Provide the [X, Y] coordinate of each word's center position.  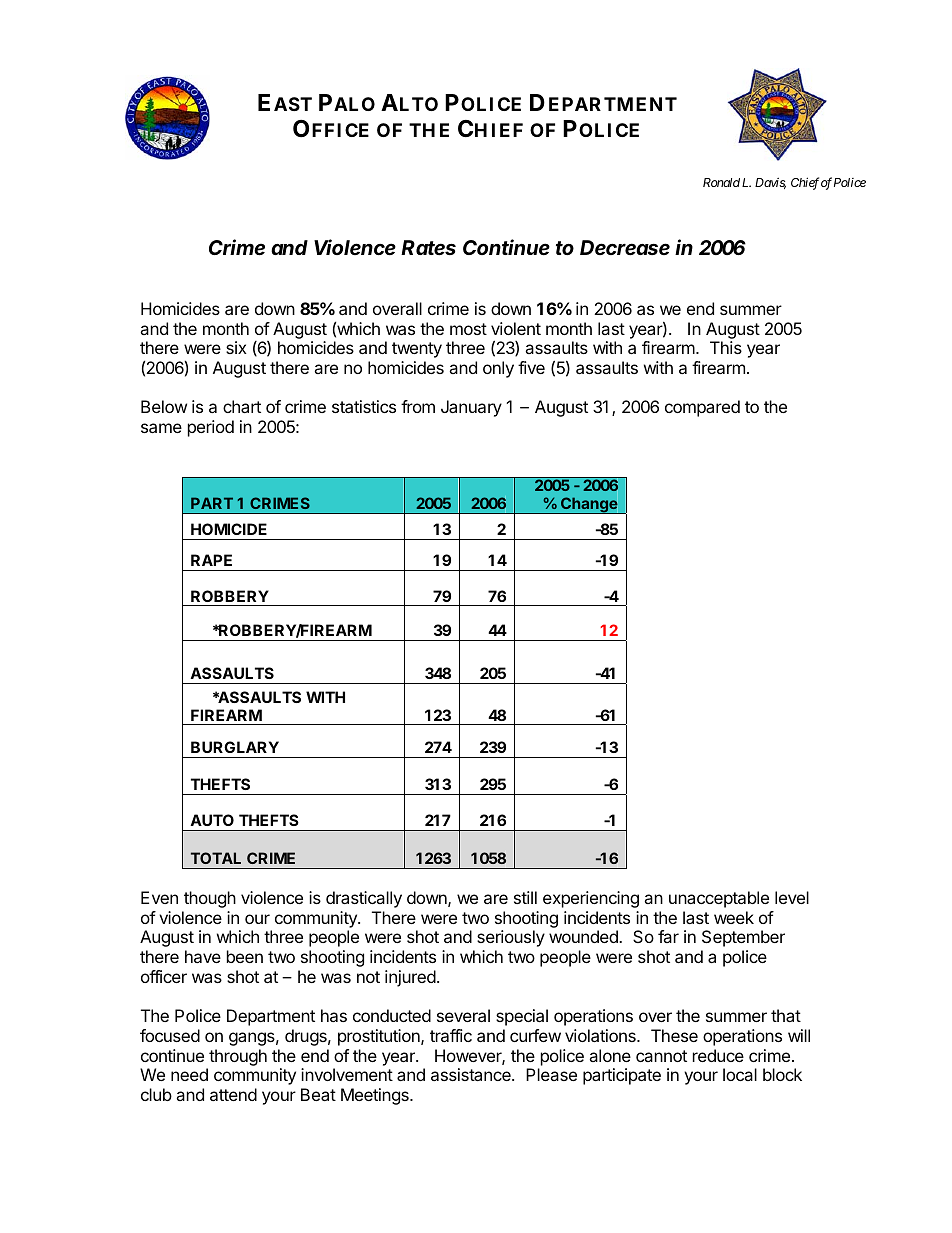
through [238, 1057]
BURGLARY [235, 747]
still [525, 897]
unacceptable [719, 899]
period [211, 428]
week [734, 917]
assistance [472, 1074]
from [418, 406]
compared [702, 408]
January [471, 408]
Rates [428, 248]
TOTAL [216, 858]
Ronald [721, 182]
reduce [718, 1055]
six [236, 347]
